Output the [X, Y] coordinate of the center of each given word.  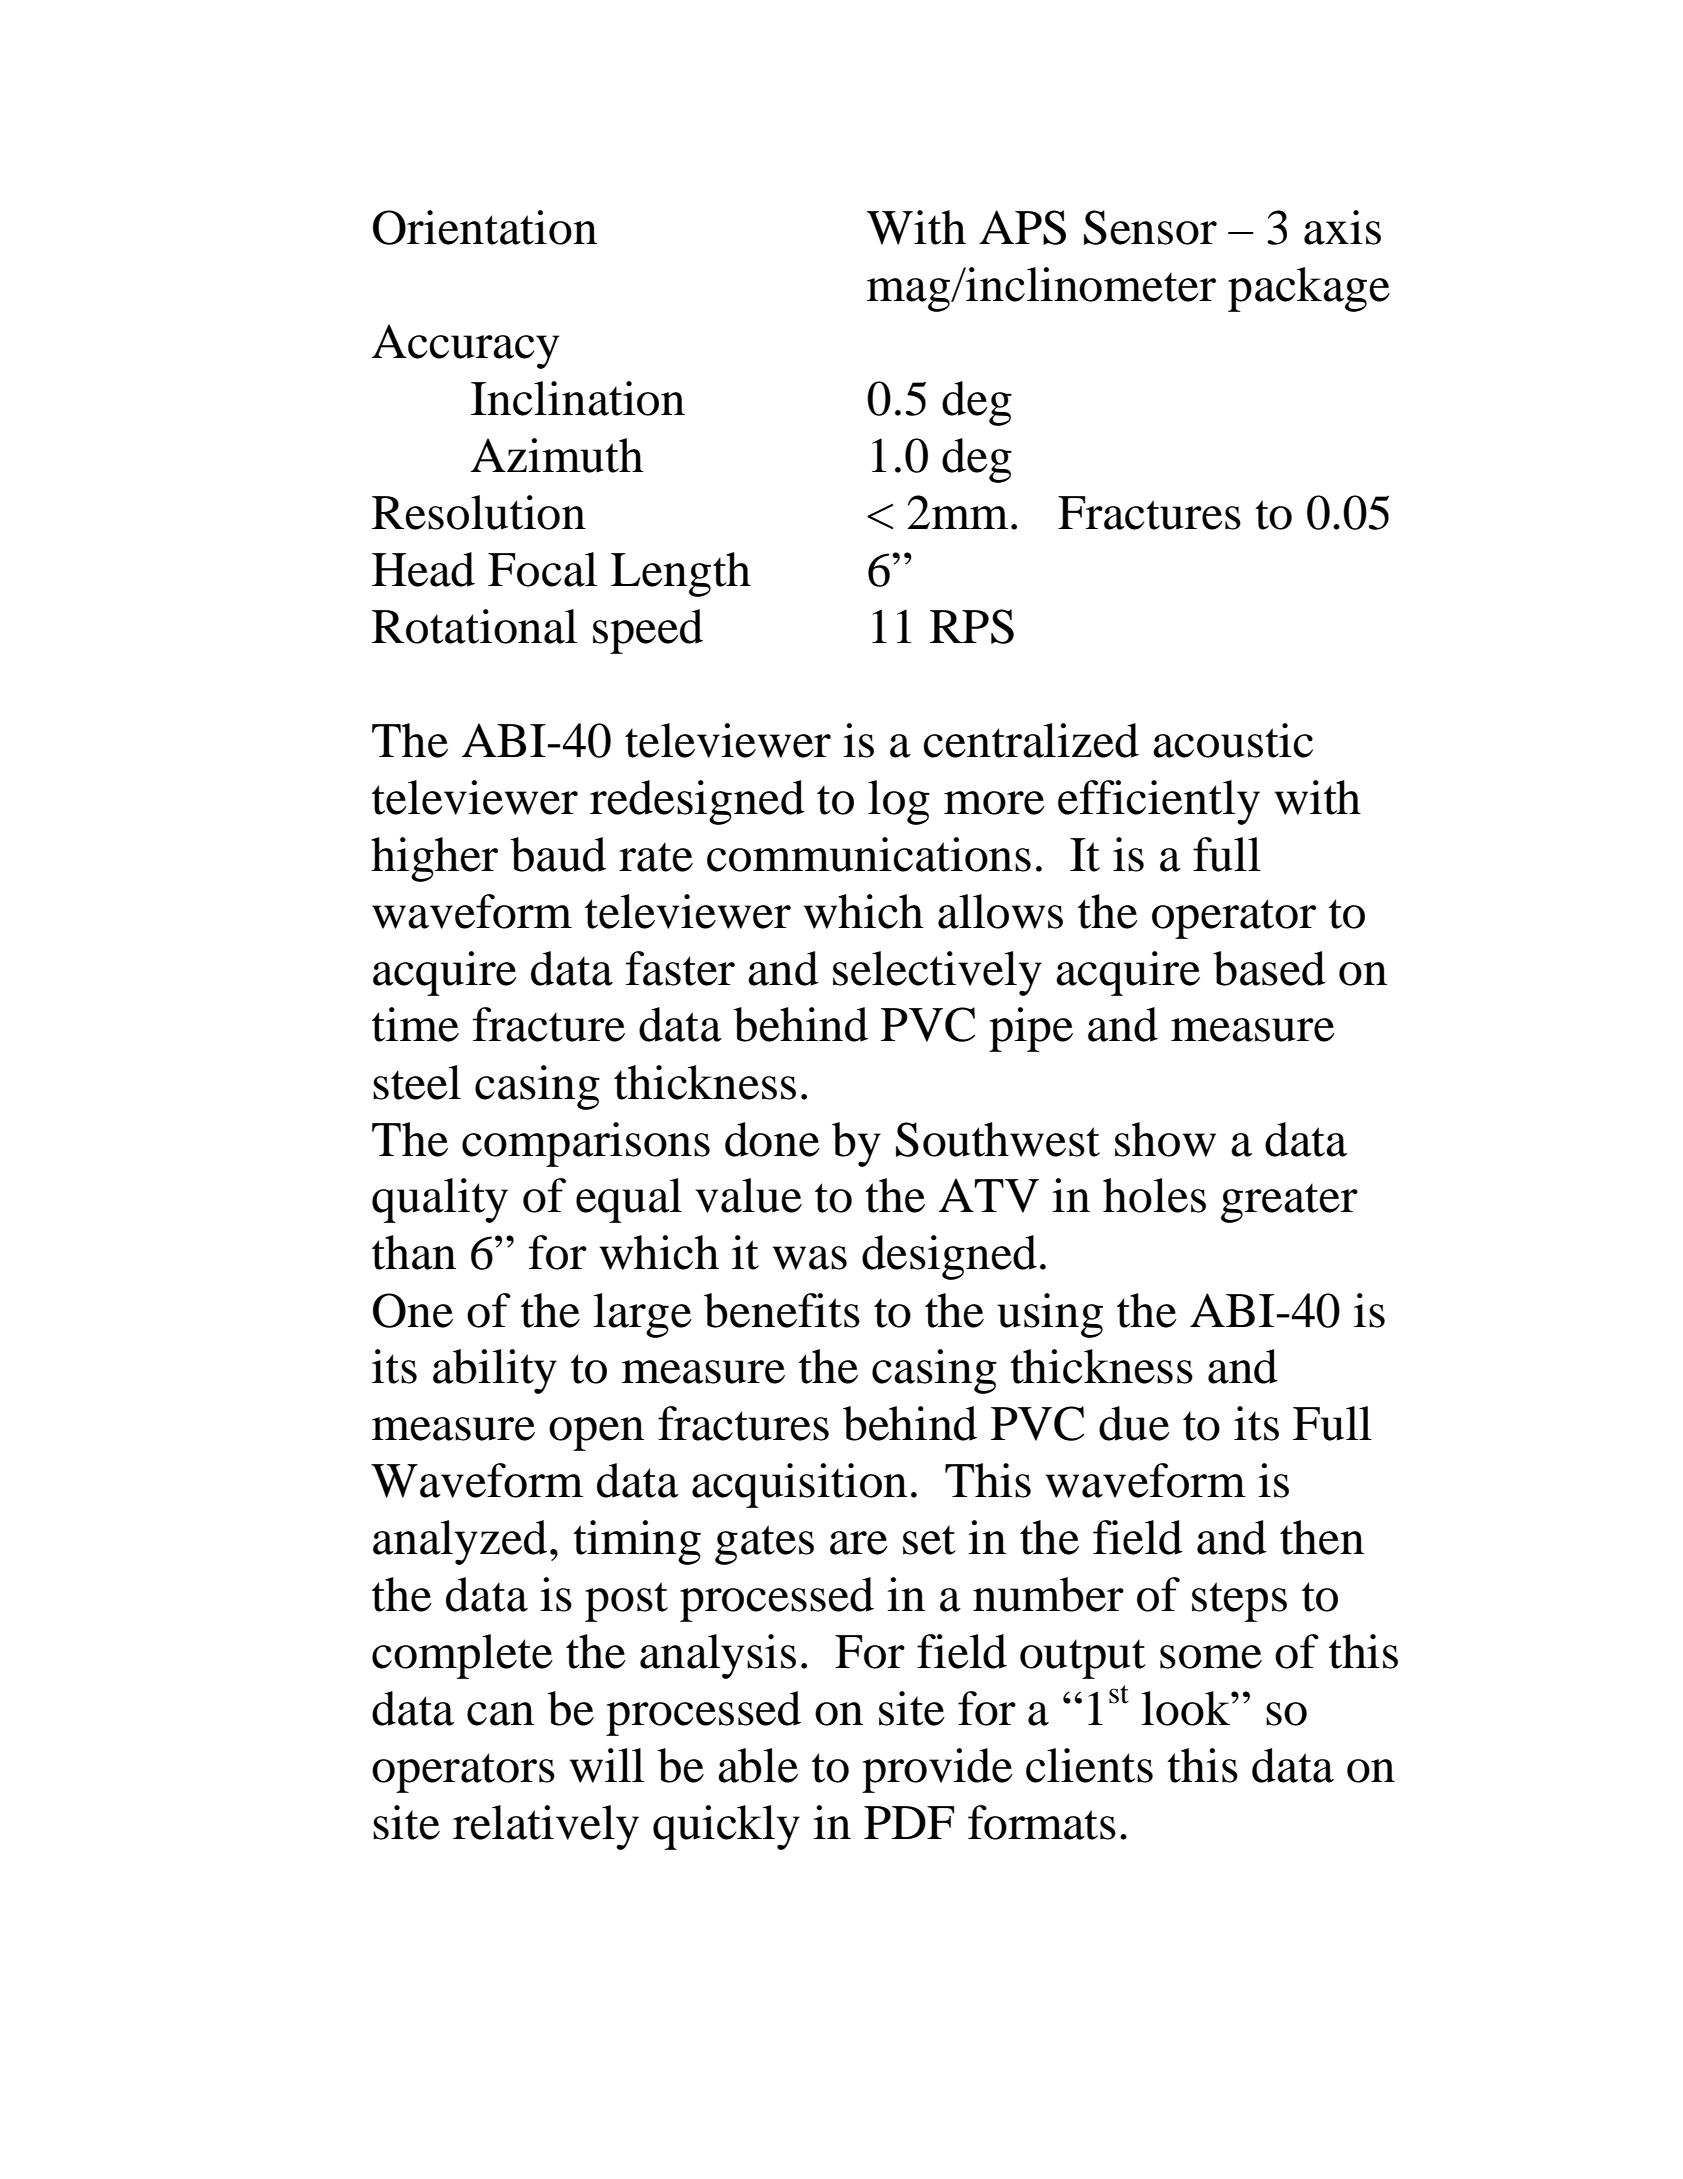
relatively [546, 1827]
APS [1022, 227]
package [1309, 289]
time [415, 1024]
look [1187, 1708]
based [1269, 968]
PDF [909, 1822]
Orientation [485, 227]
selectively [937, 973]
